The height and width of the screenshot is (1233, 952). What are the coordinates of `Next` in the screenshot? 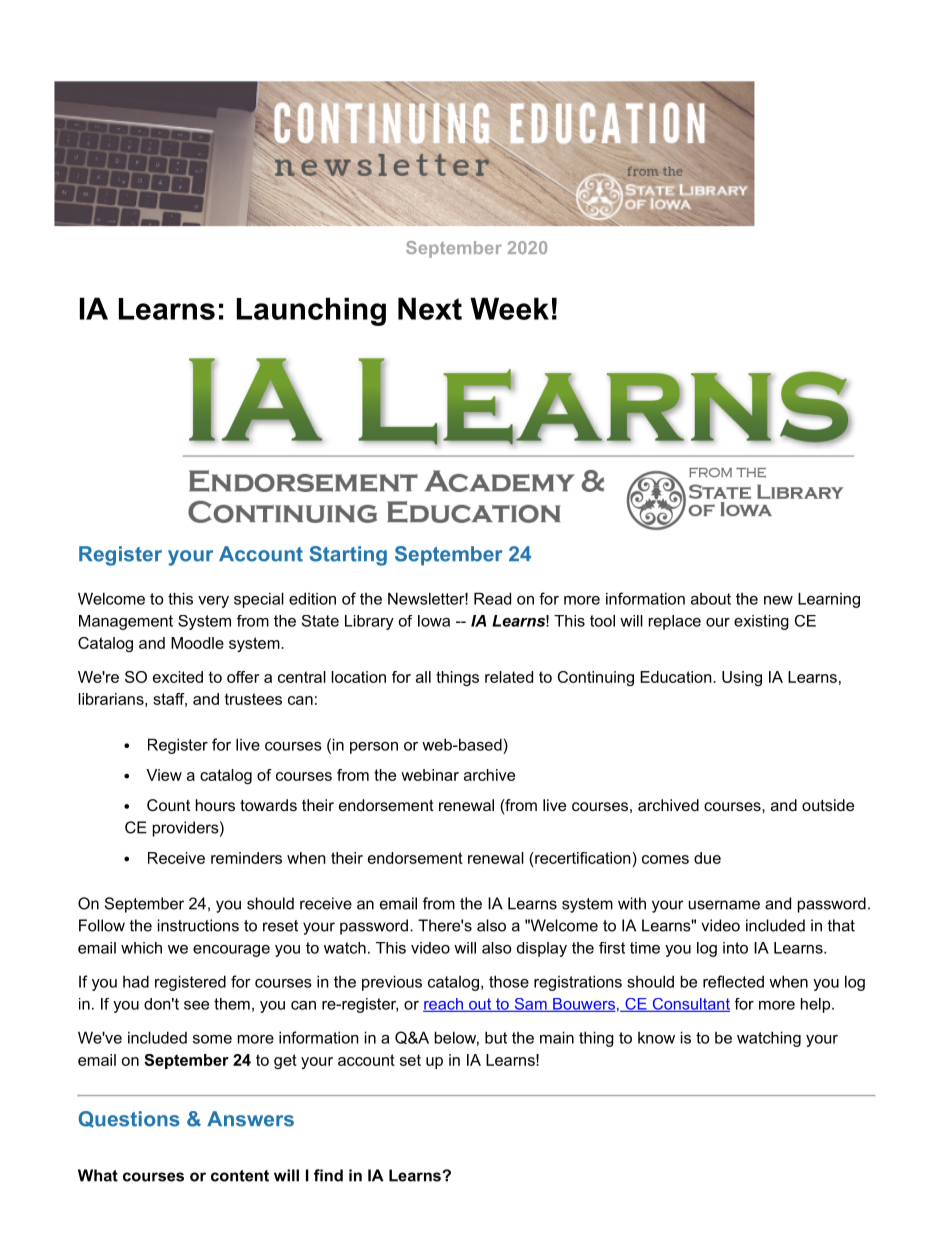 It's located at (430, 308).
